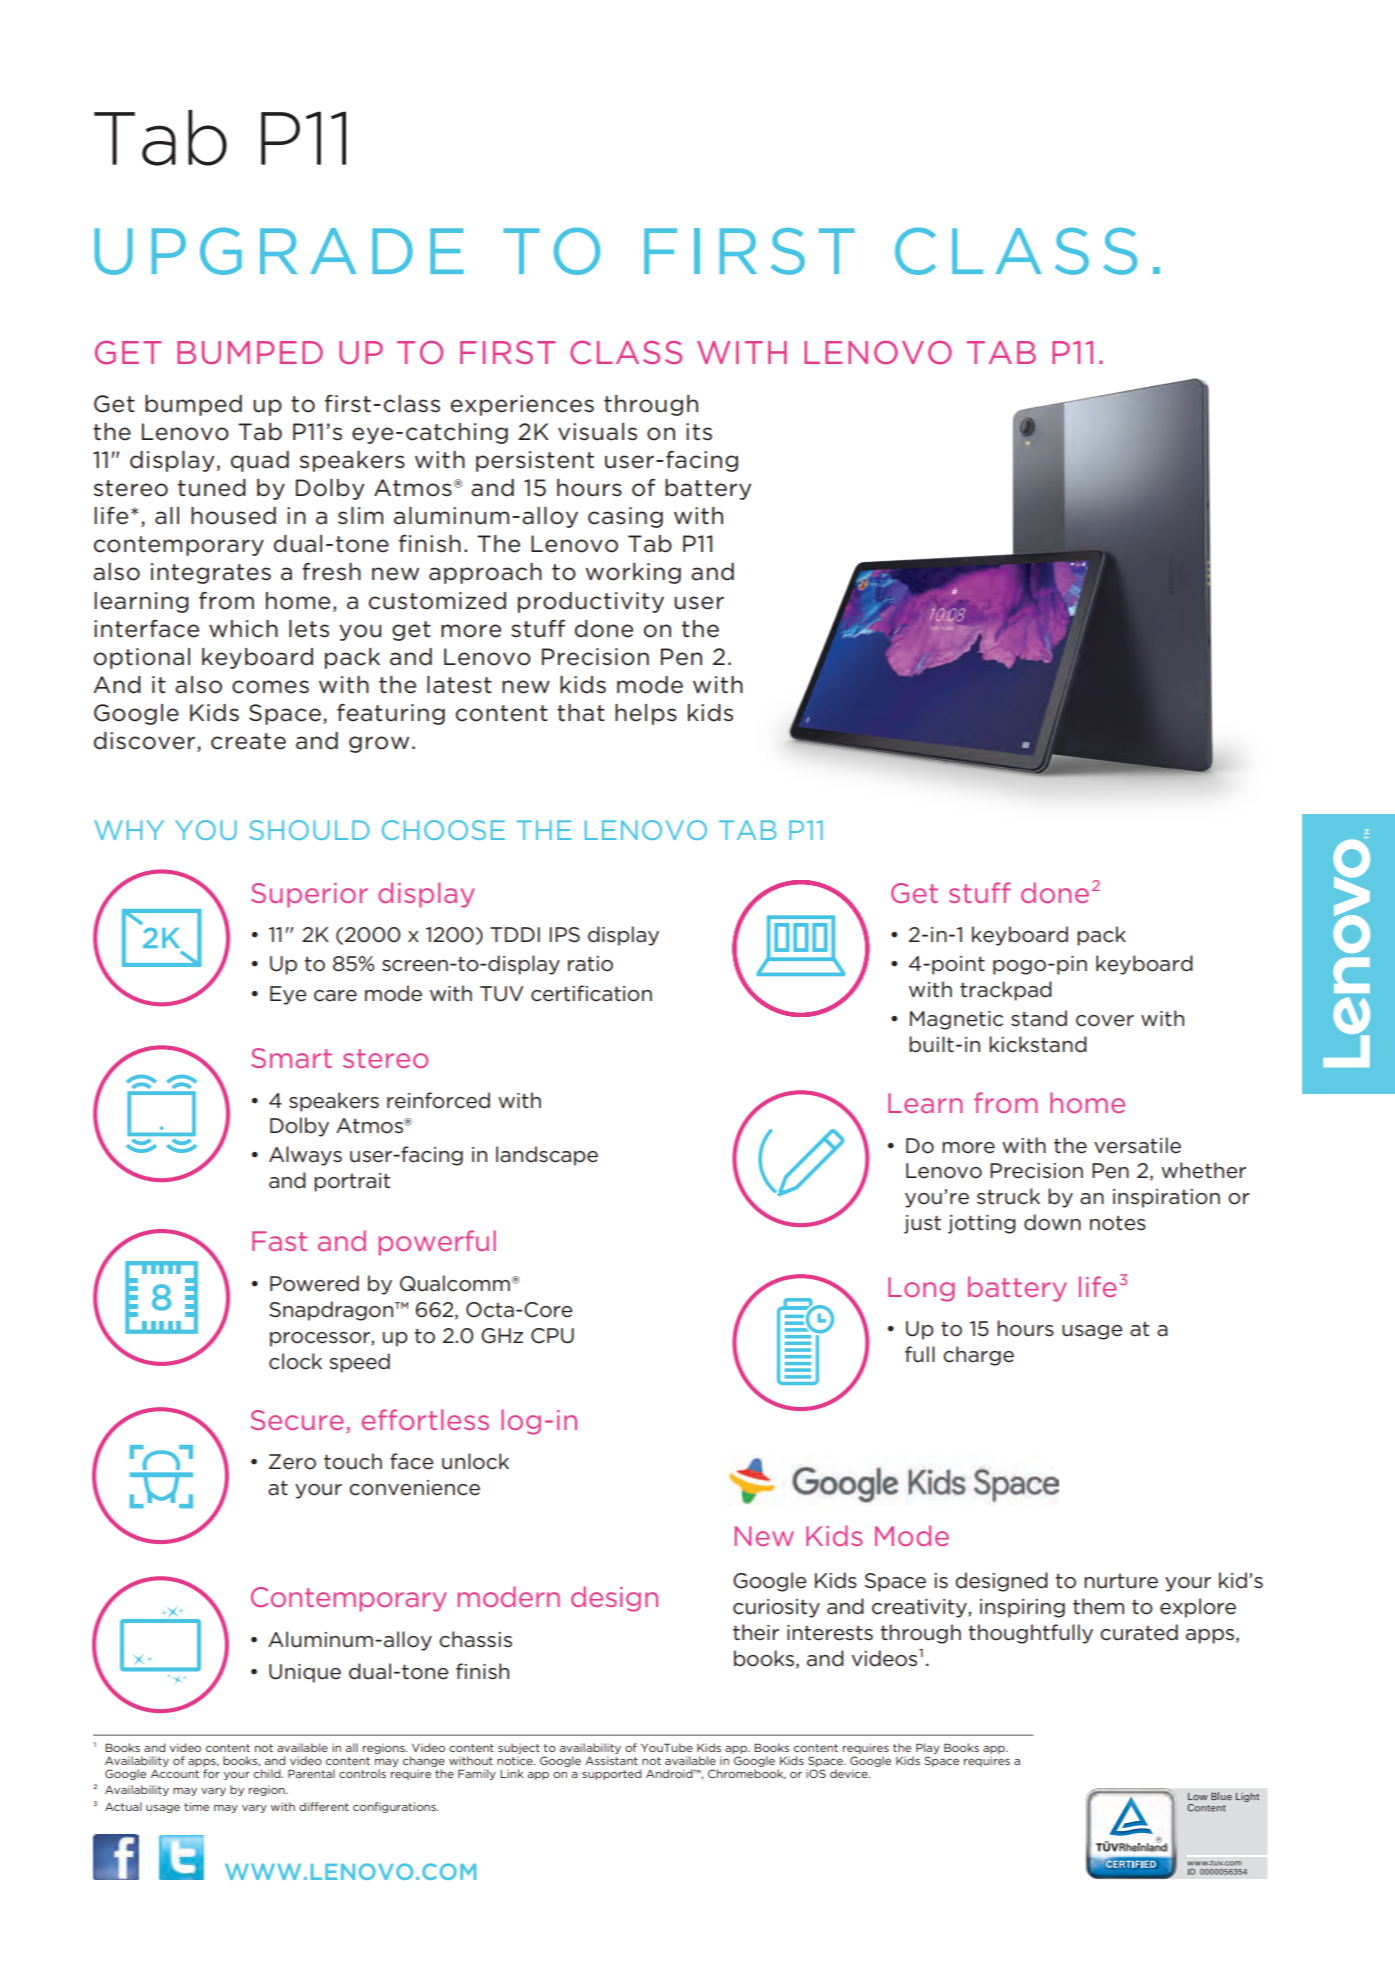 Image resolution: width=1395 pixels, height=1973 pixels. I want to click on landscape, so click(547, 1156).
